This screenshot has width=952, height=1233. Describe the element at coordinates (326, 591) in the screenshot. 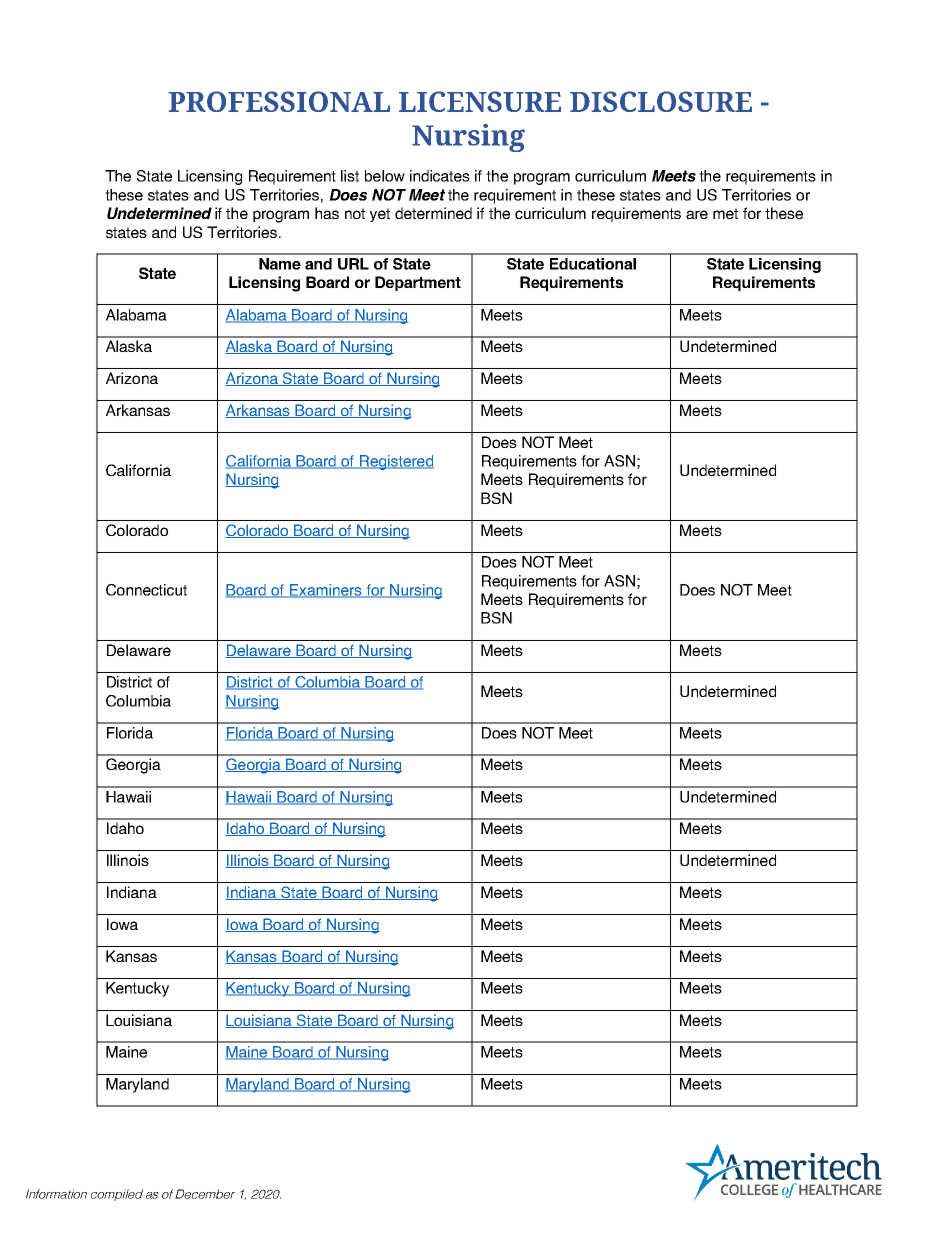

I see `Examiners` at that location.
